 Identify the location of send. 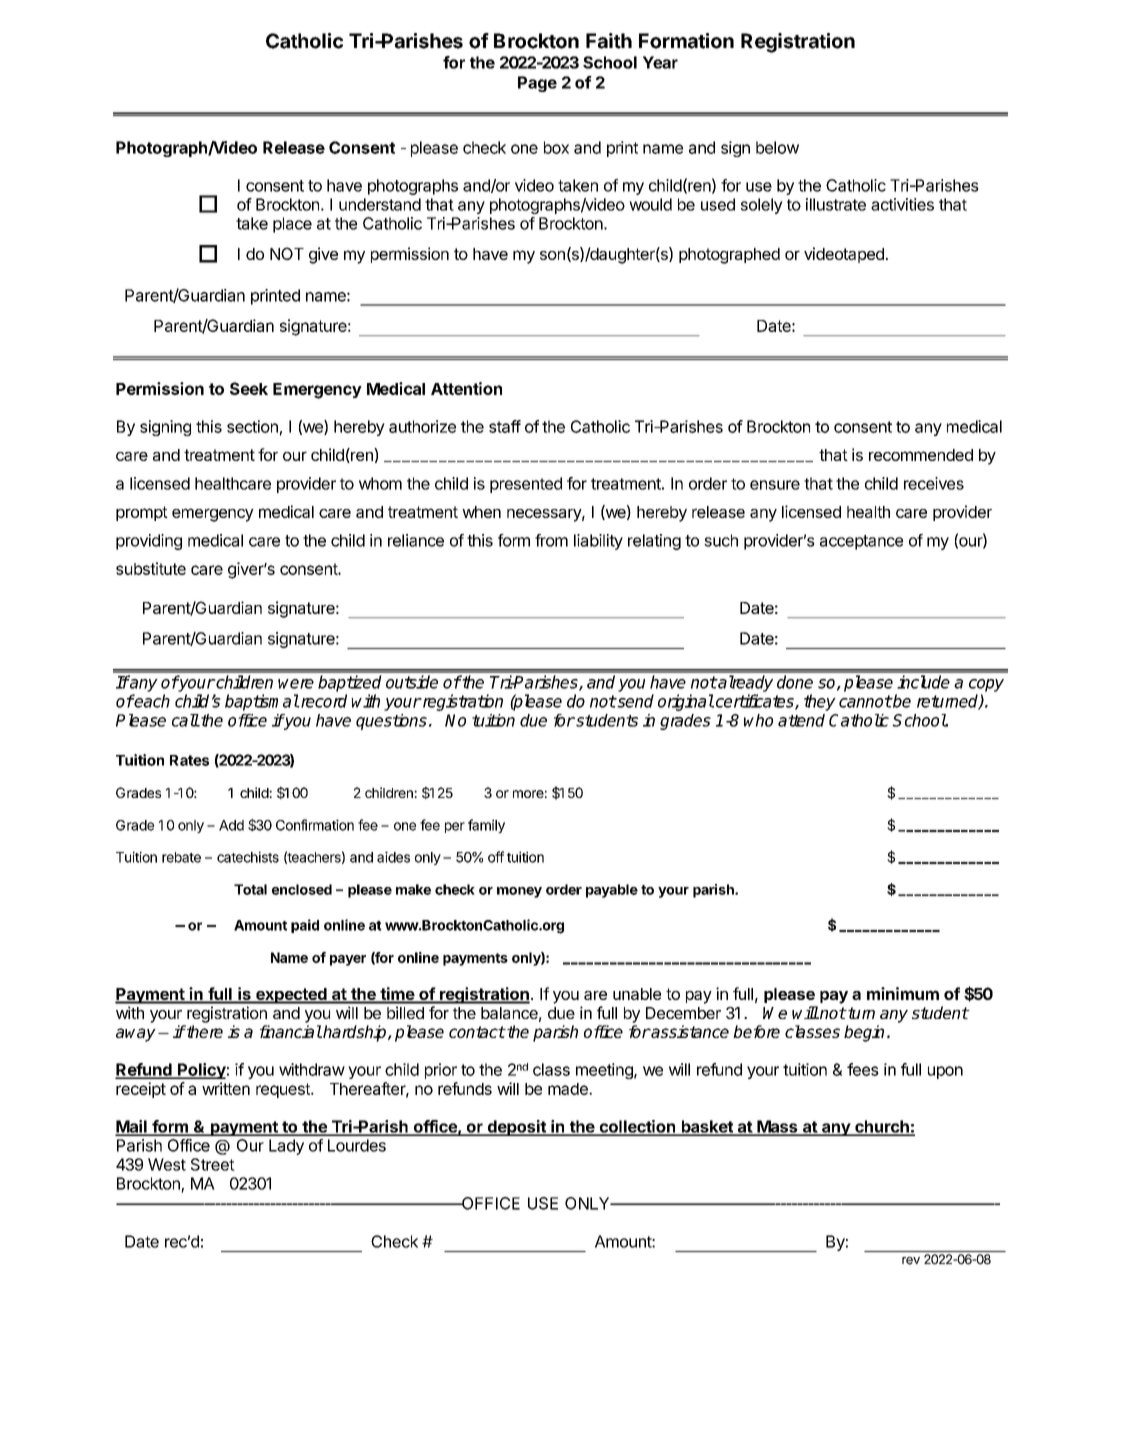
(634, 701).
